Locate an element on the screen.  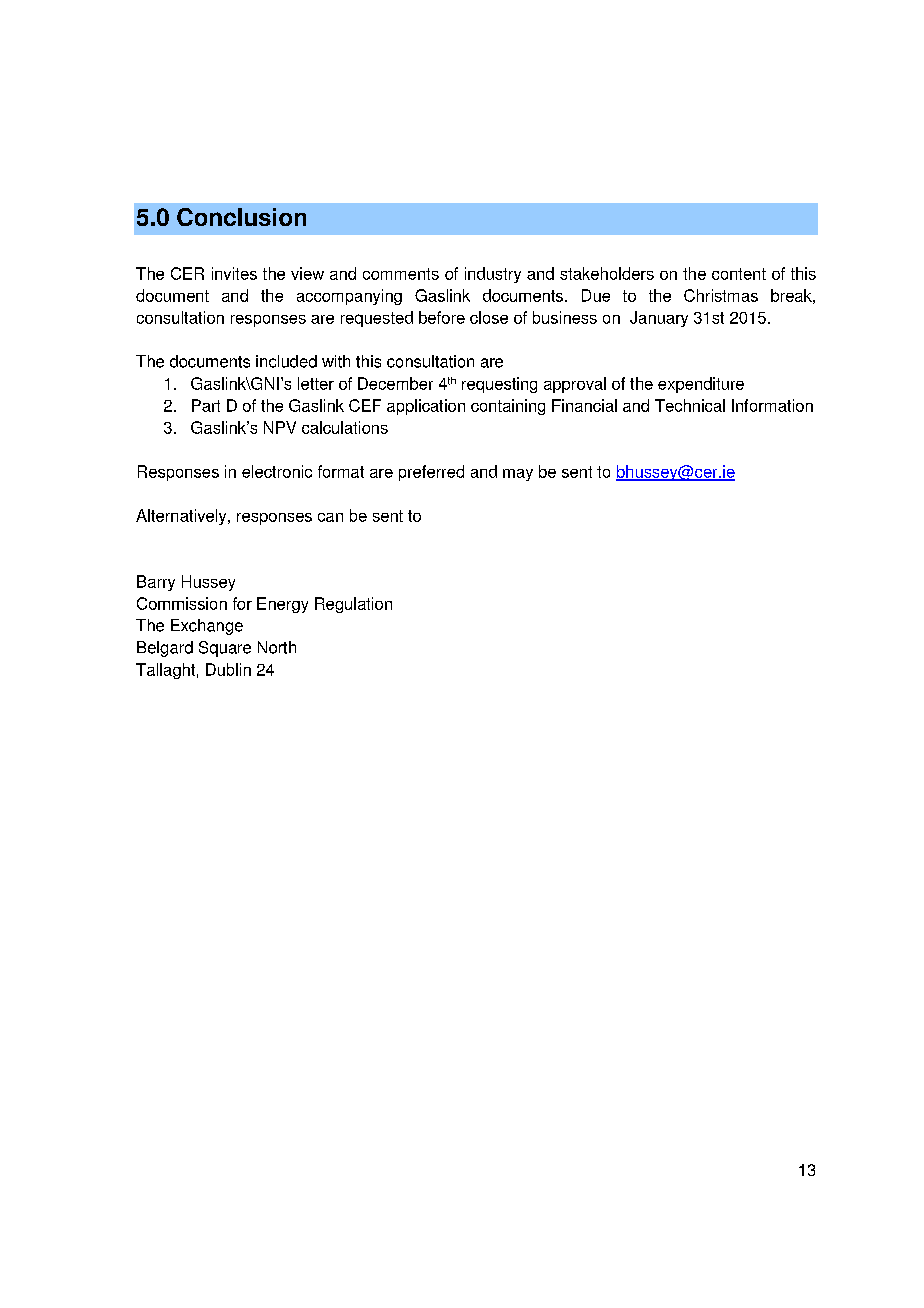
Technical is located at coordinates (690, 405).
